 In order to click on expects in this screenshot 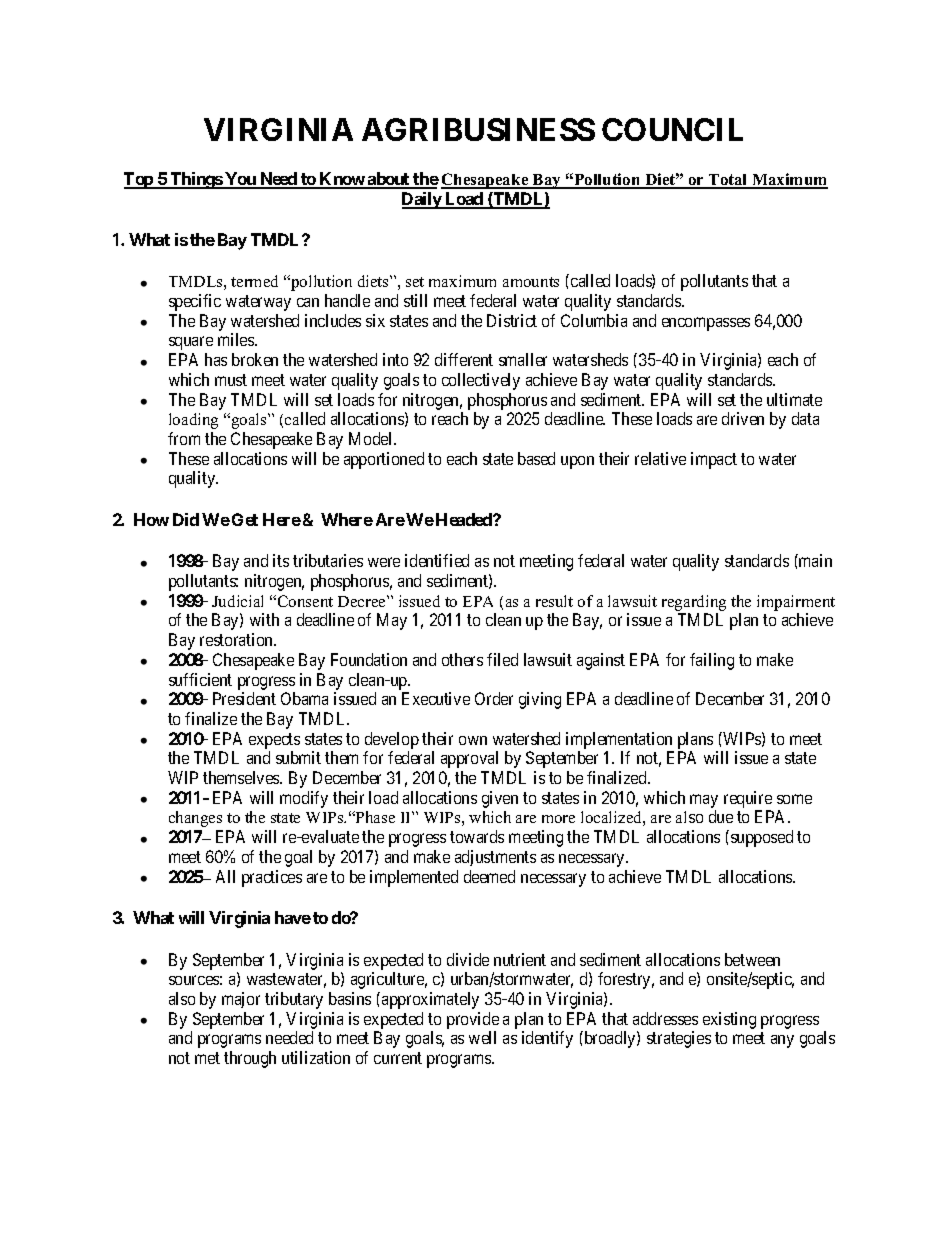, I will do `click(274, 741)`.
